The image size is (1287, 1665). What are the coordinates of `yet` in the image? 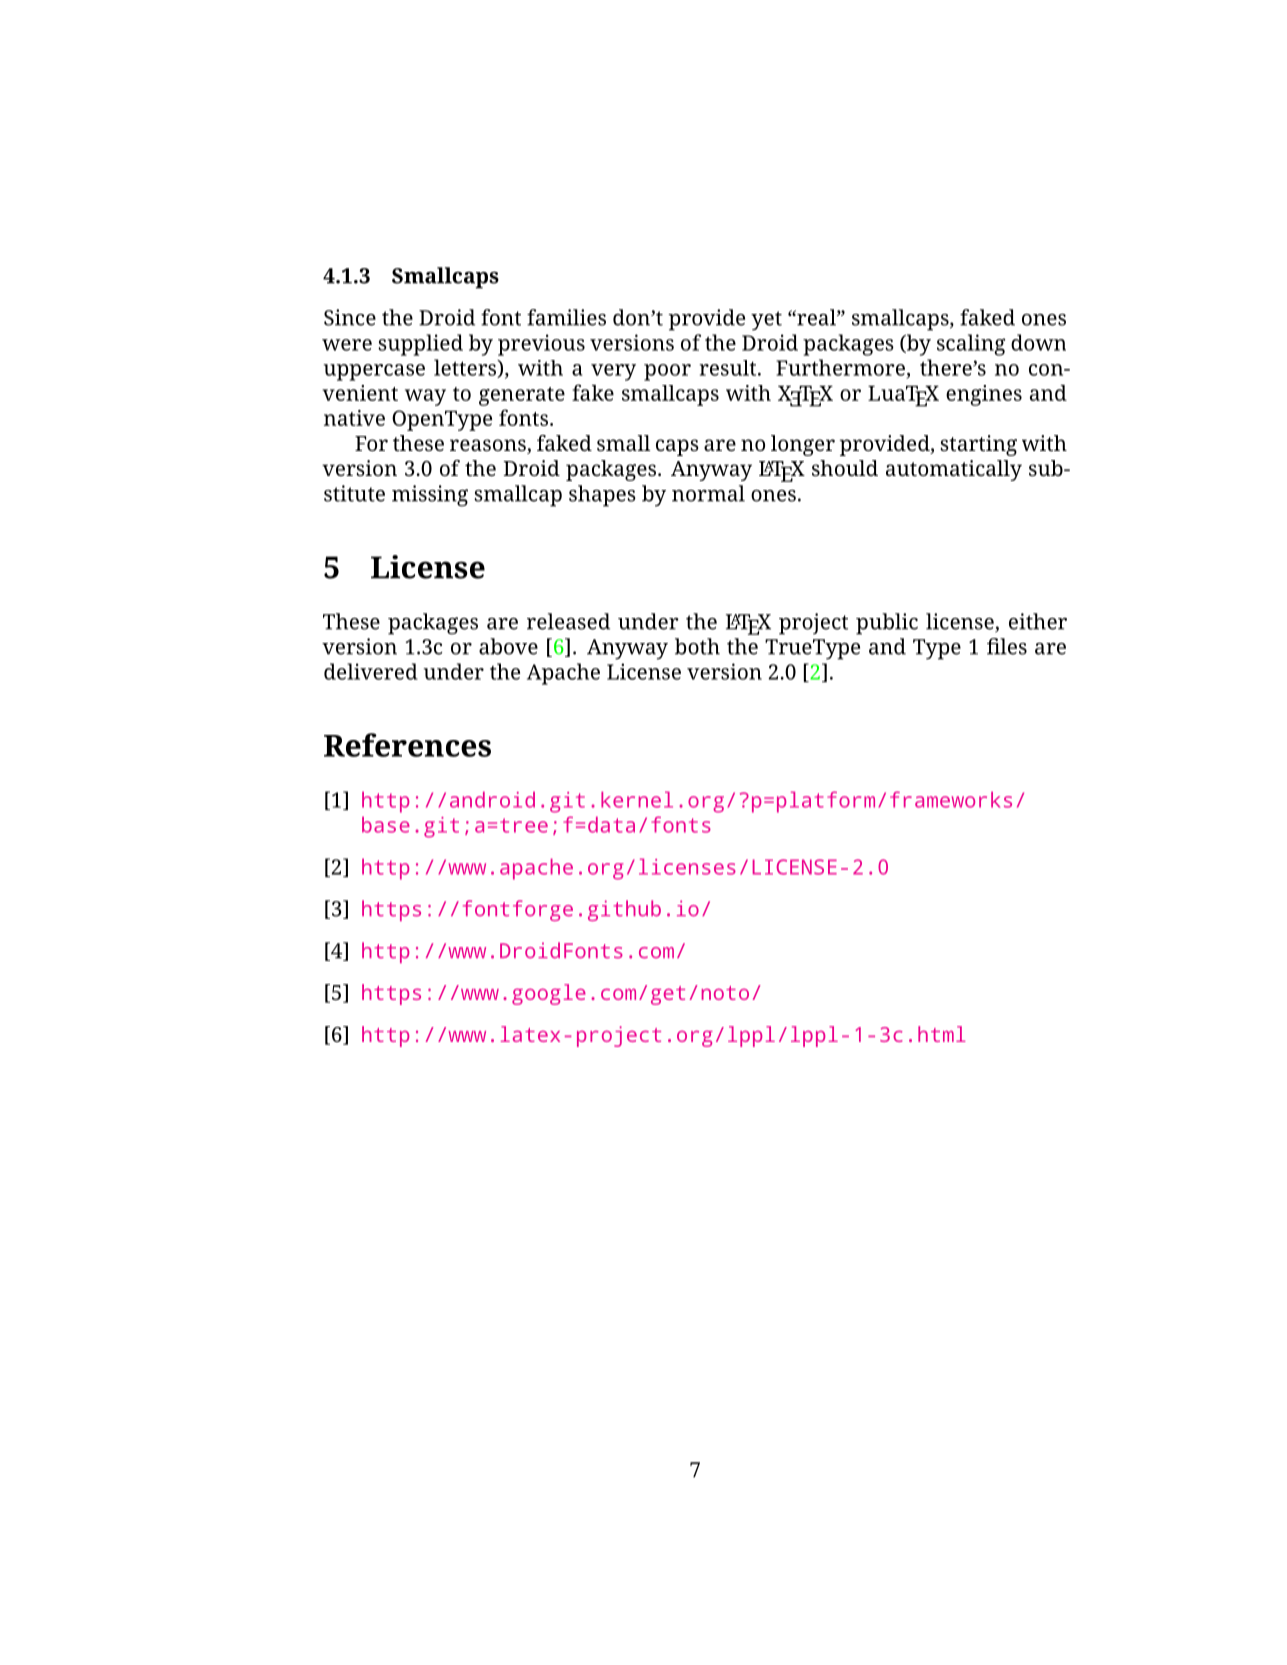 It's located at (766, 321).
